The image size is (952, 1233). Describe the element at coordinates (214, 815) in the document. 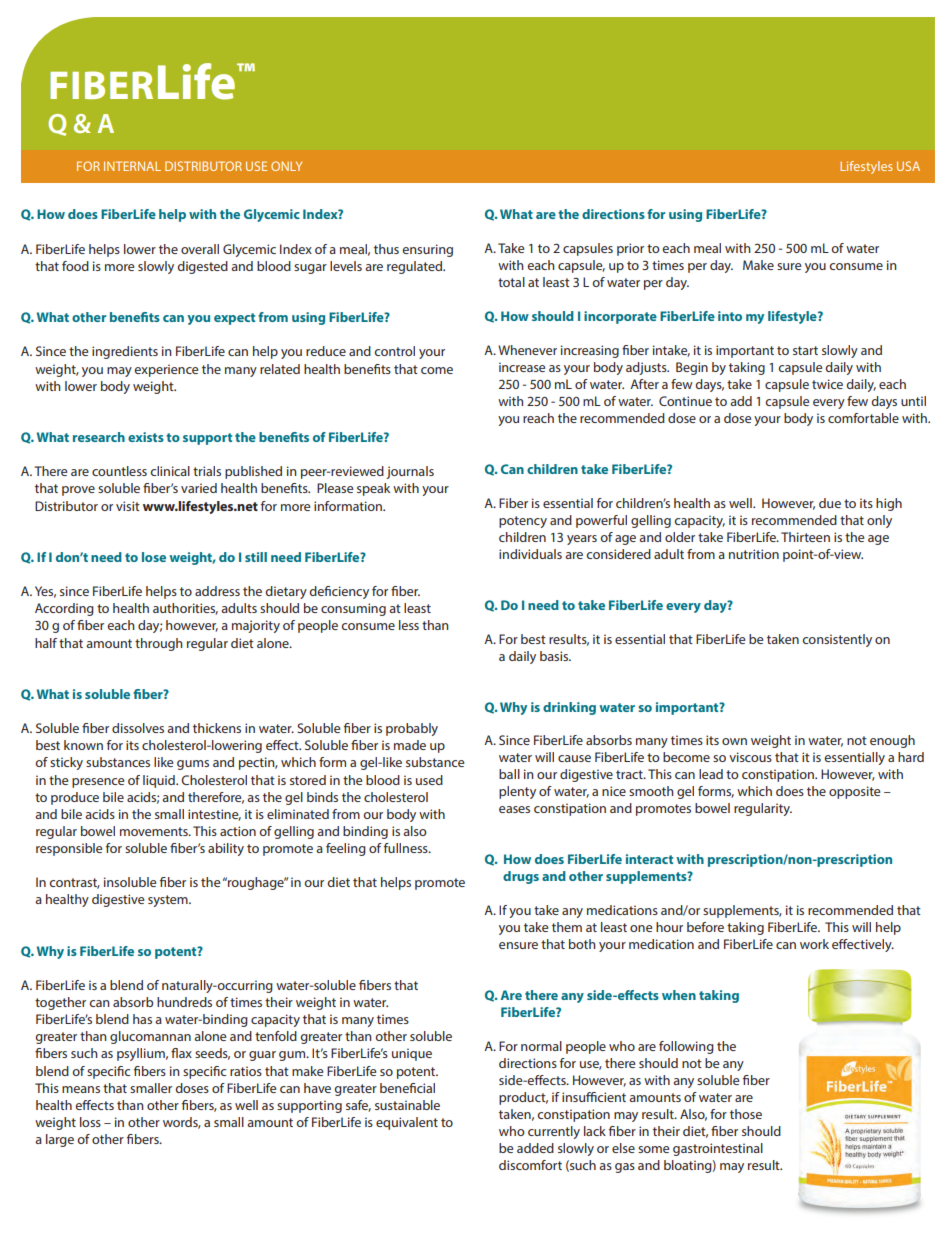

I see `intestine` at that location.
